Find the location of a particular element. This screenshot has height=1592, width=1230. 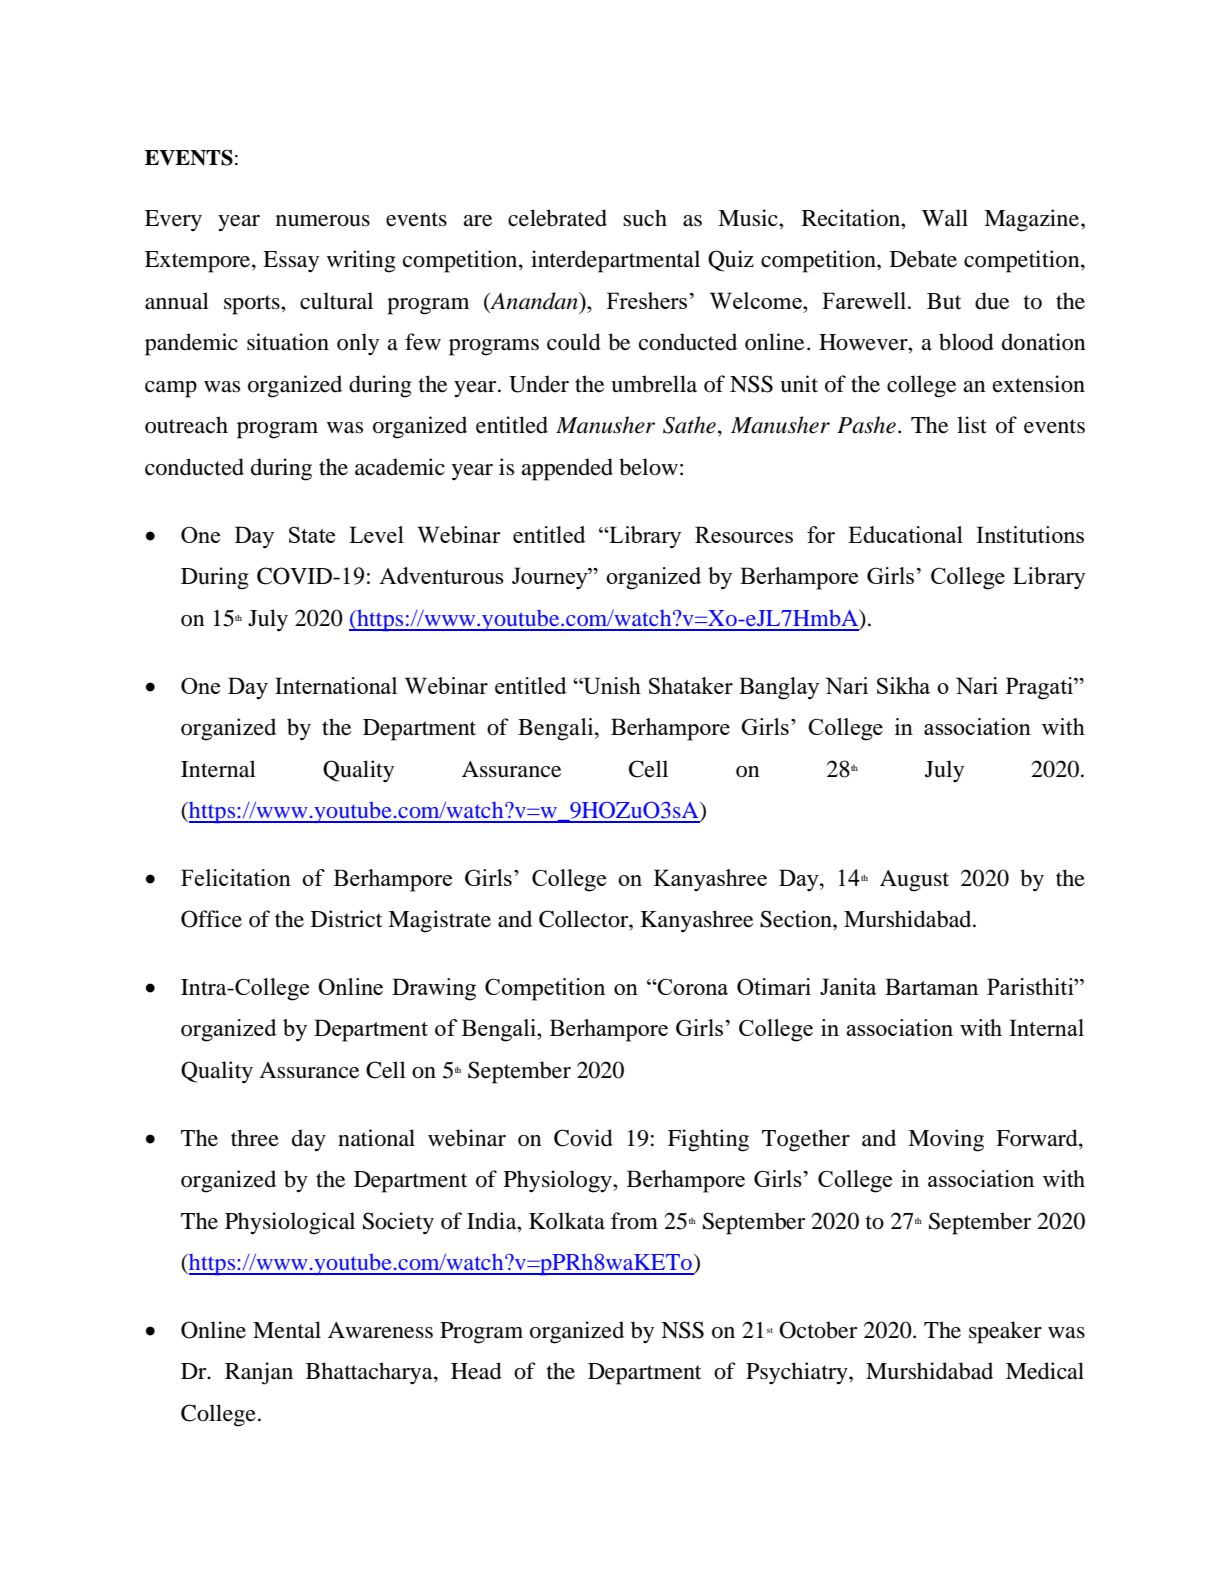

Ranjan is located at coordinates (259, 1373).
